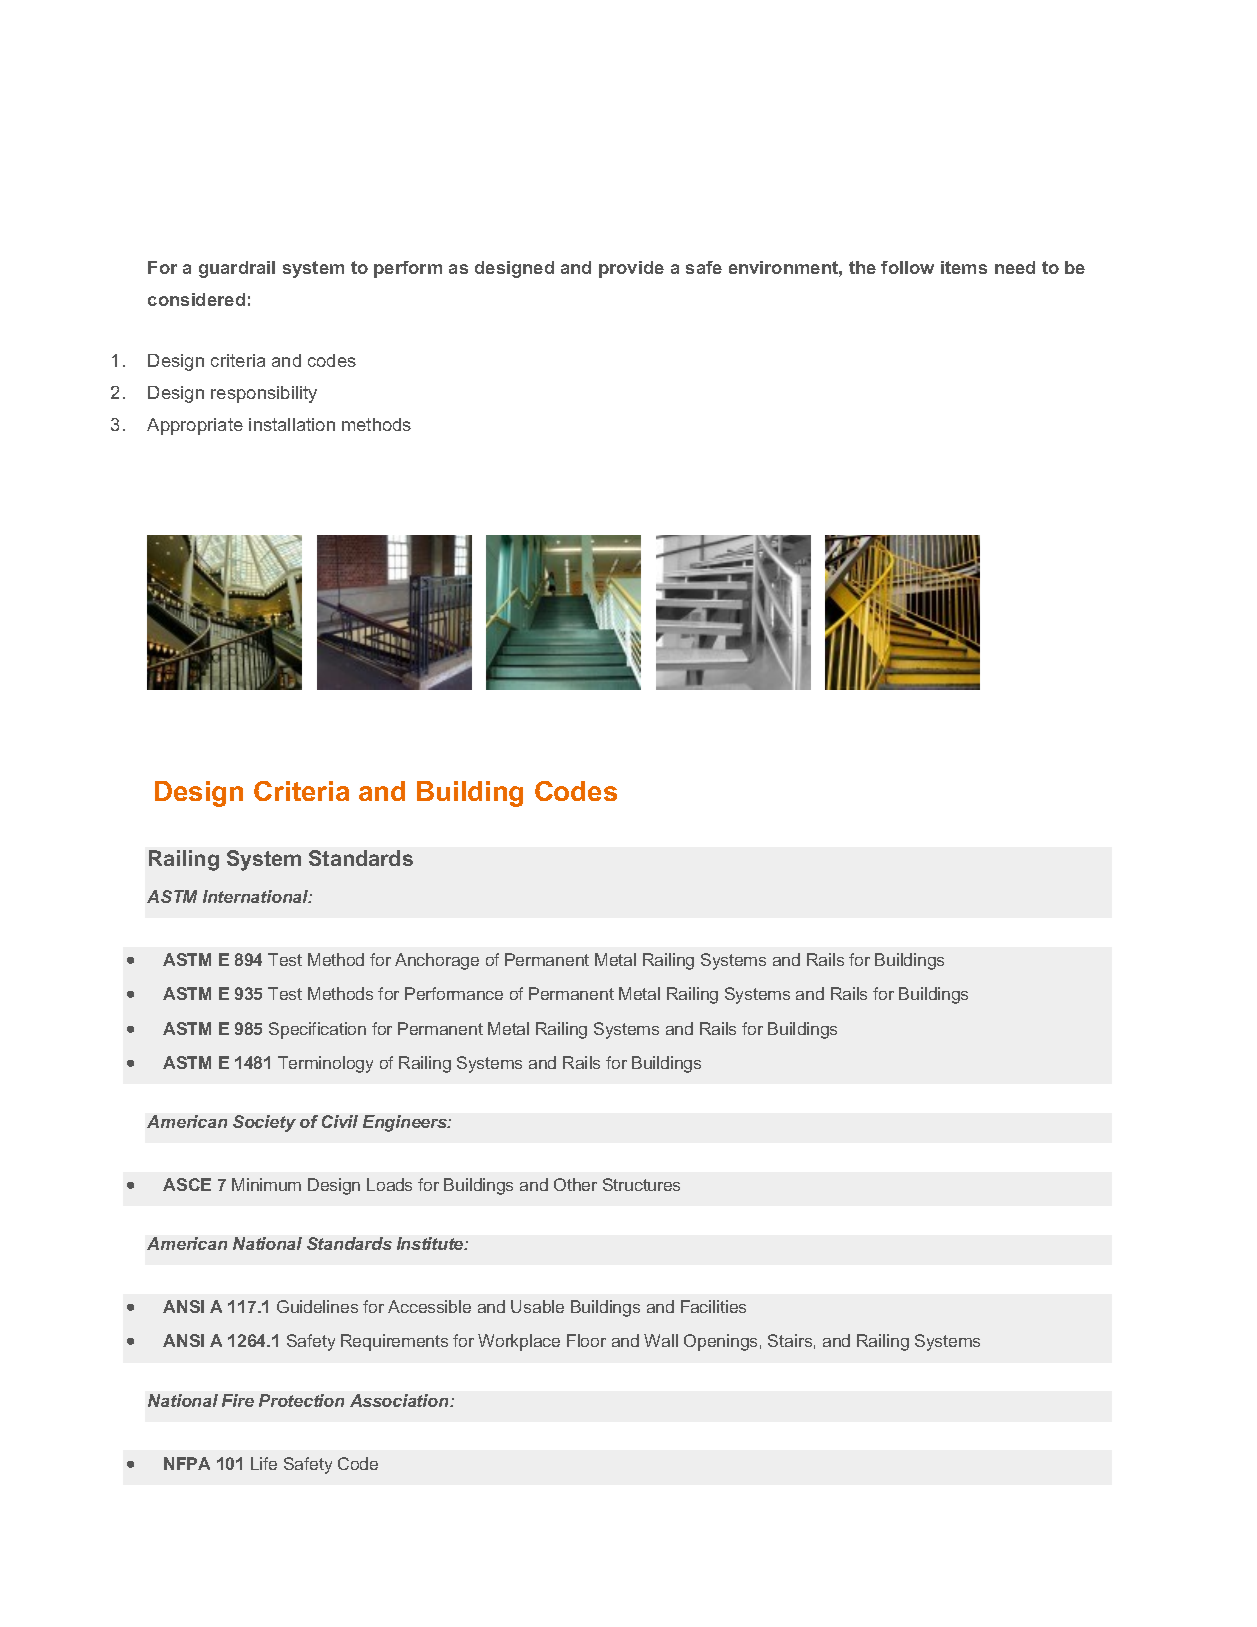 The image size is (1257, 1627). I want to click on installation, so click(292, 424).
